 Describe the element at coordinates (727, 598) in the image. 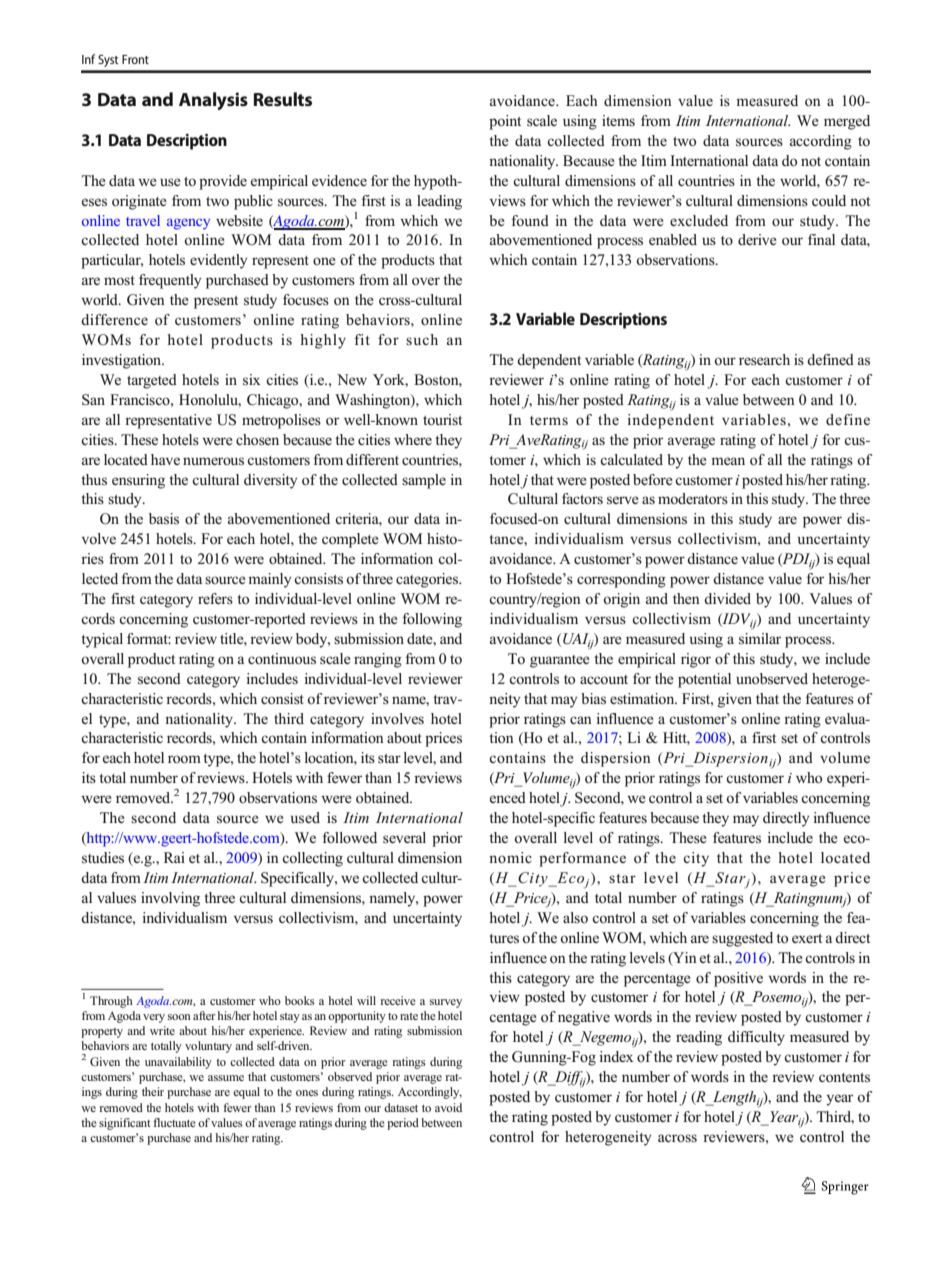

I see `divided` at that location.
